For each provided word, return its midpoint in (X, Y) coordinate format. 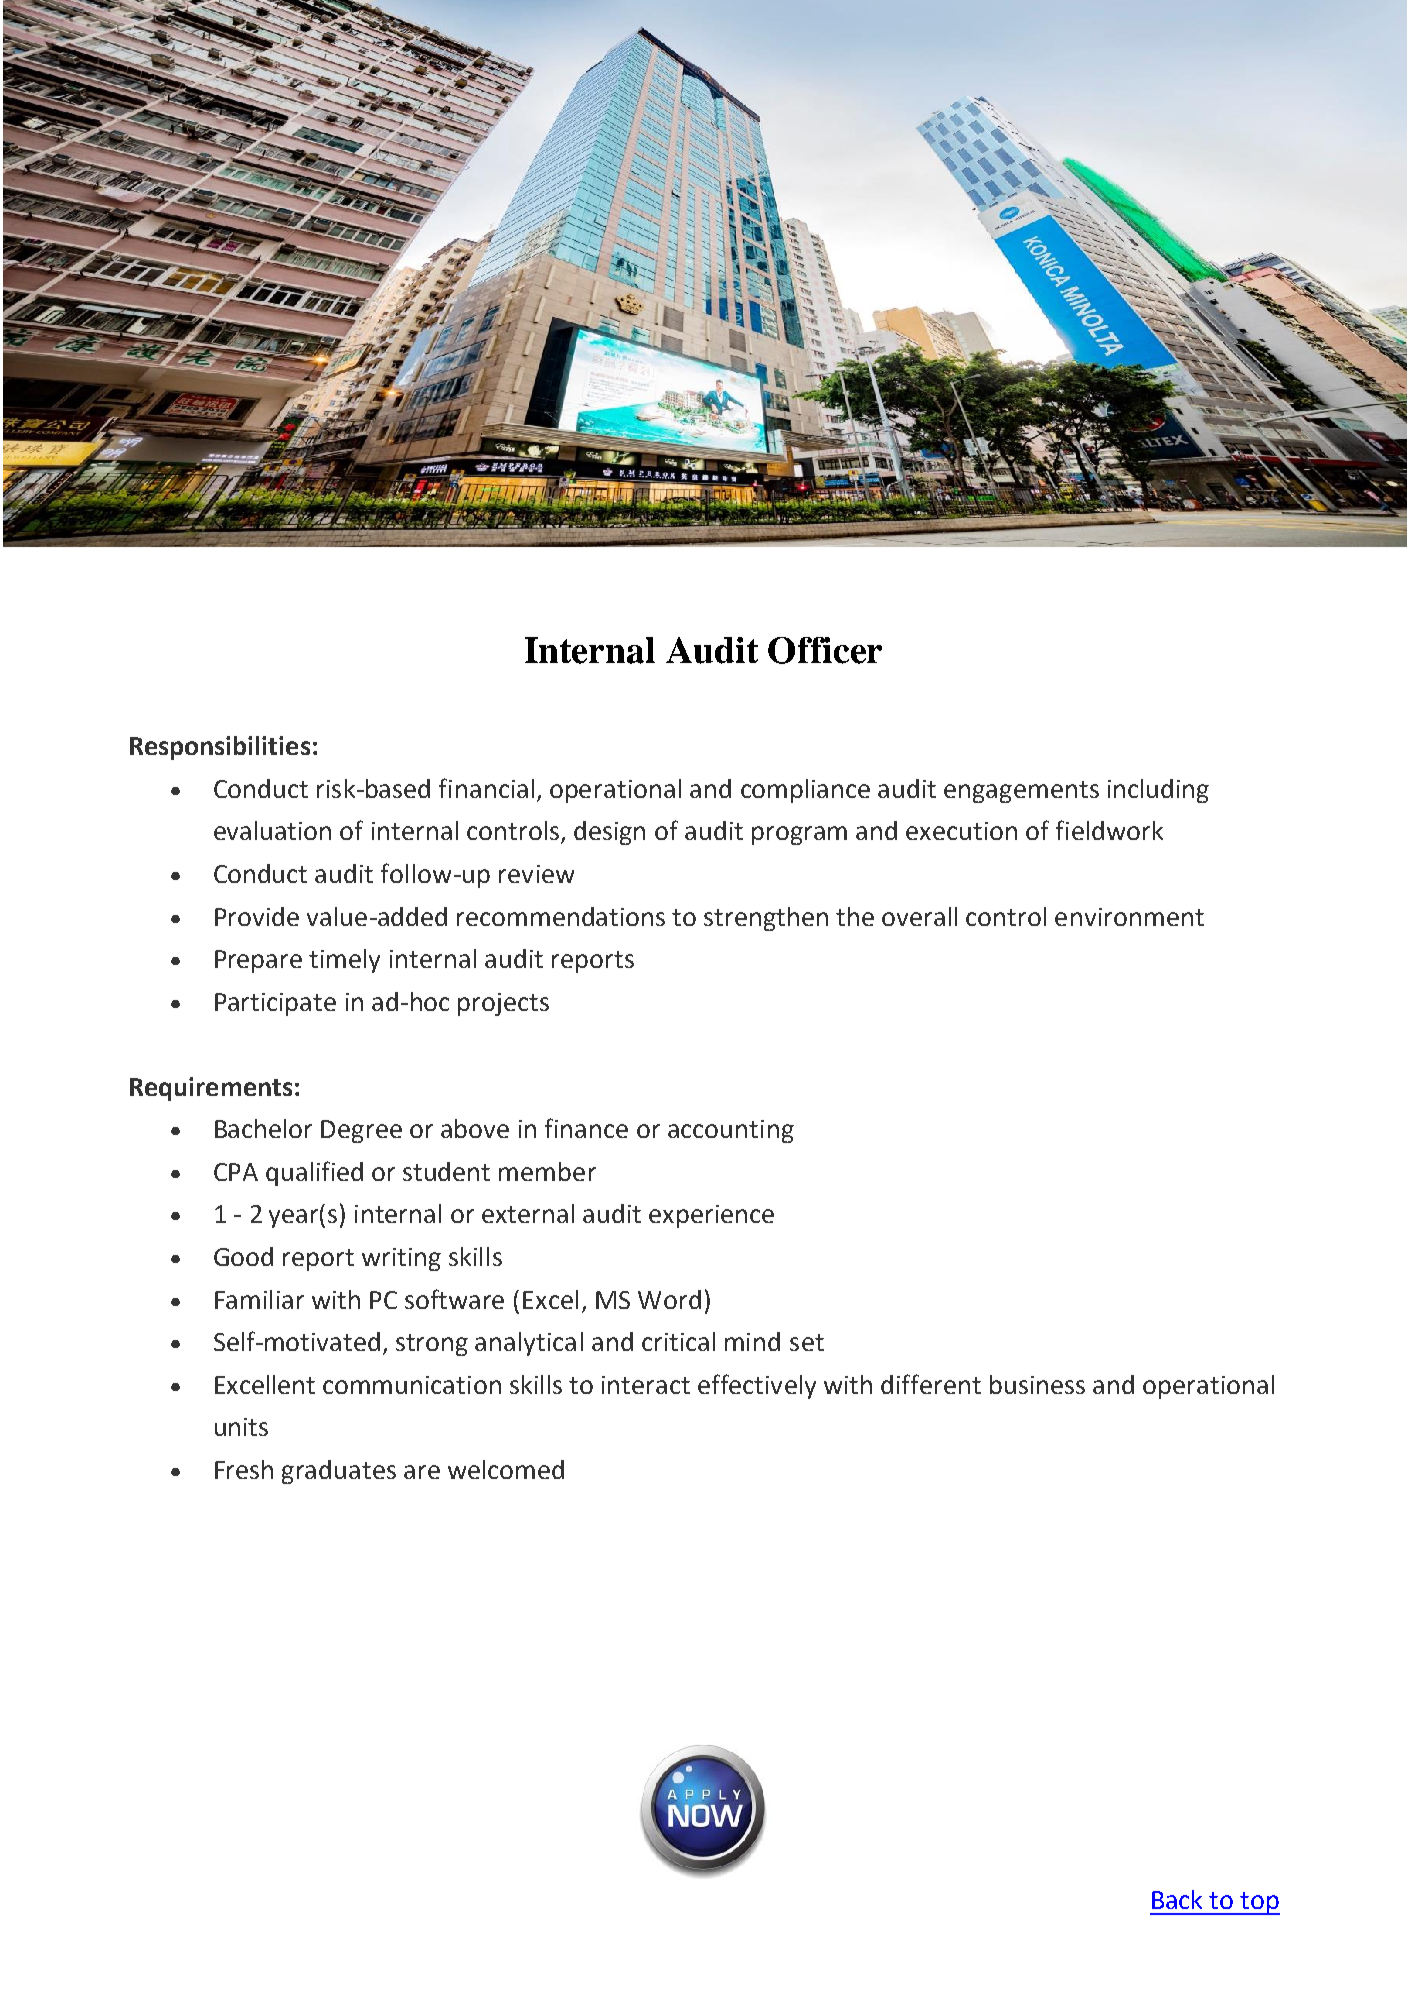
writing (401, 1259)
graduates (339, 1472)
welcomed (506, 1469)
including (1158, 791)
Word (669, 1299)
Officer (825, 650)
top (1259, 1903)
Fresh (244, 1469)
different (931, 1384)
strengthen (766, 919)
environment (1129, 917)
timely (344, 961)
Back (1177, 1899)
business (1037, 1384)
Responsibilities (220, 748)
